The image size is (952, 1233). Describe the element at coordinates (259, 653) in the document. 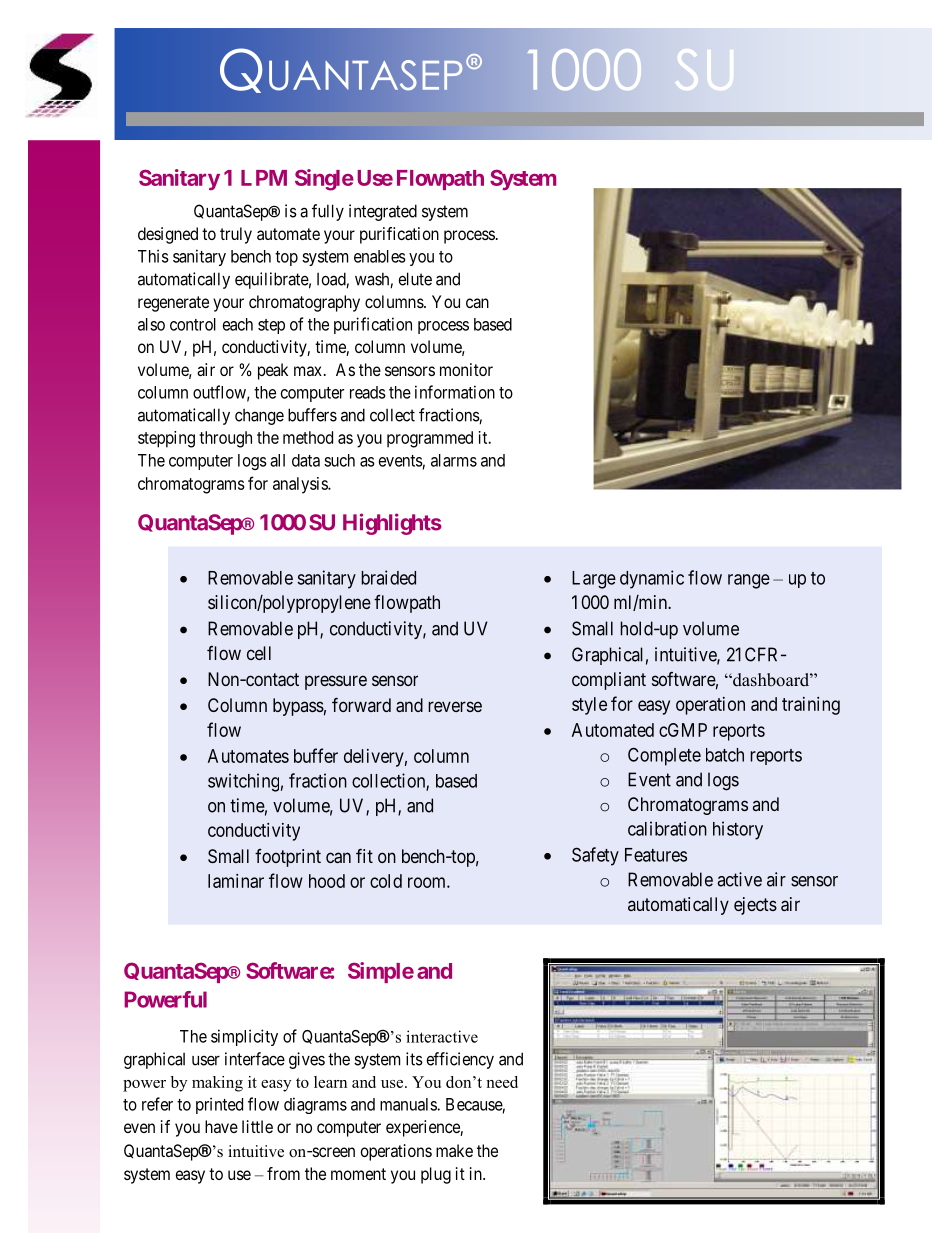

I see `cell` at that location.
